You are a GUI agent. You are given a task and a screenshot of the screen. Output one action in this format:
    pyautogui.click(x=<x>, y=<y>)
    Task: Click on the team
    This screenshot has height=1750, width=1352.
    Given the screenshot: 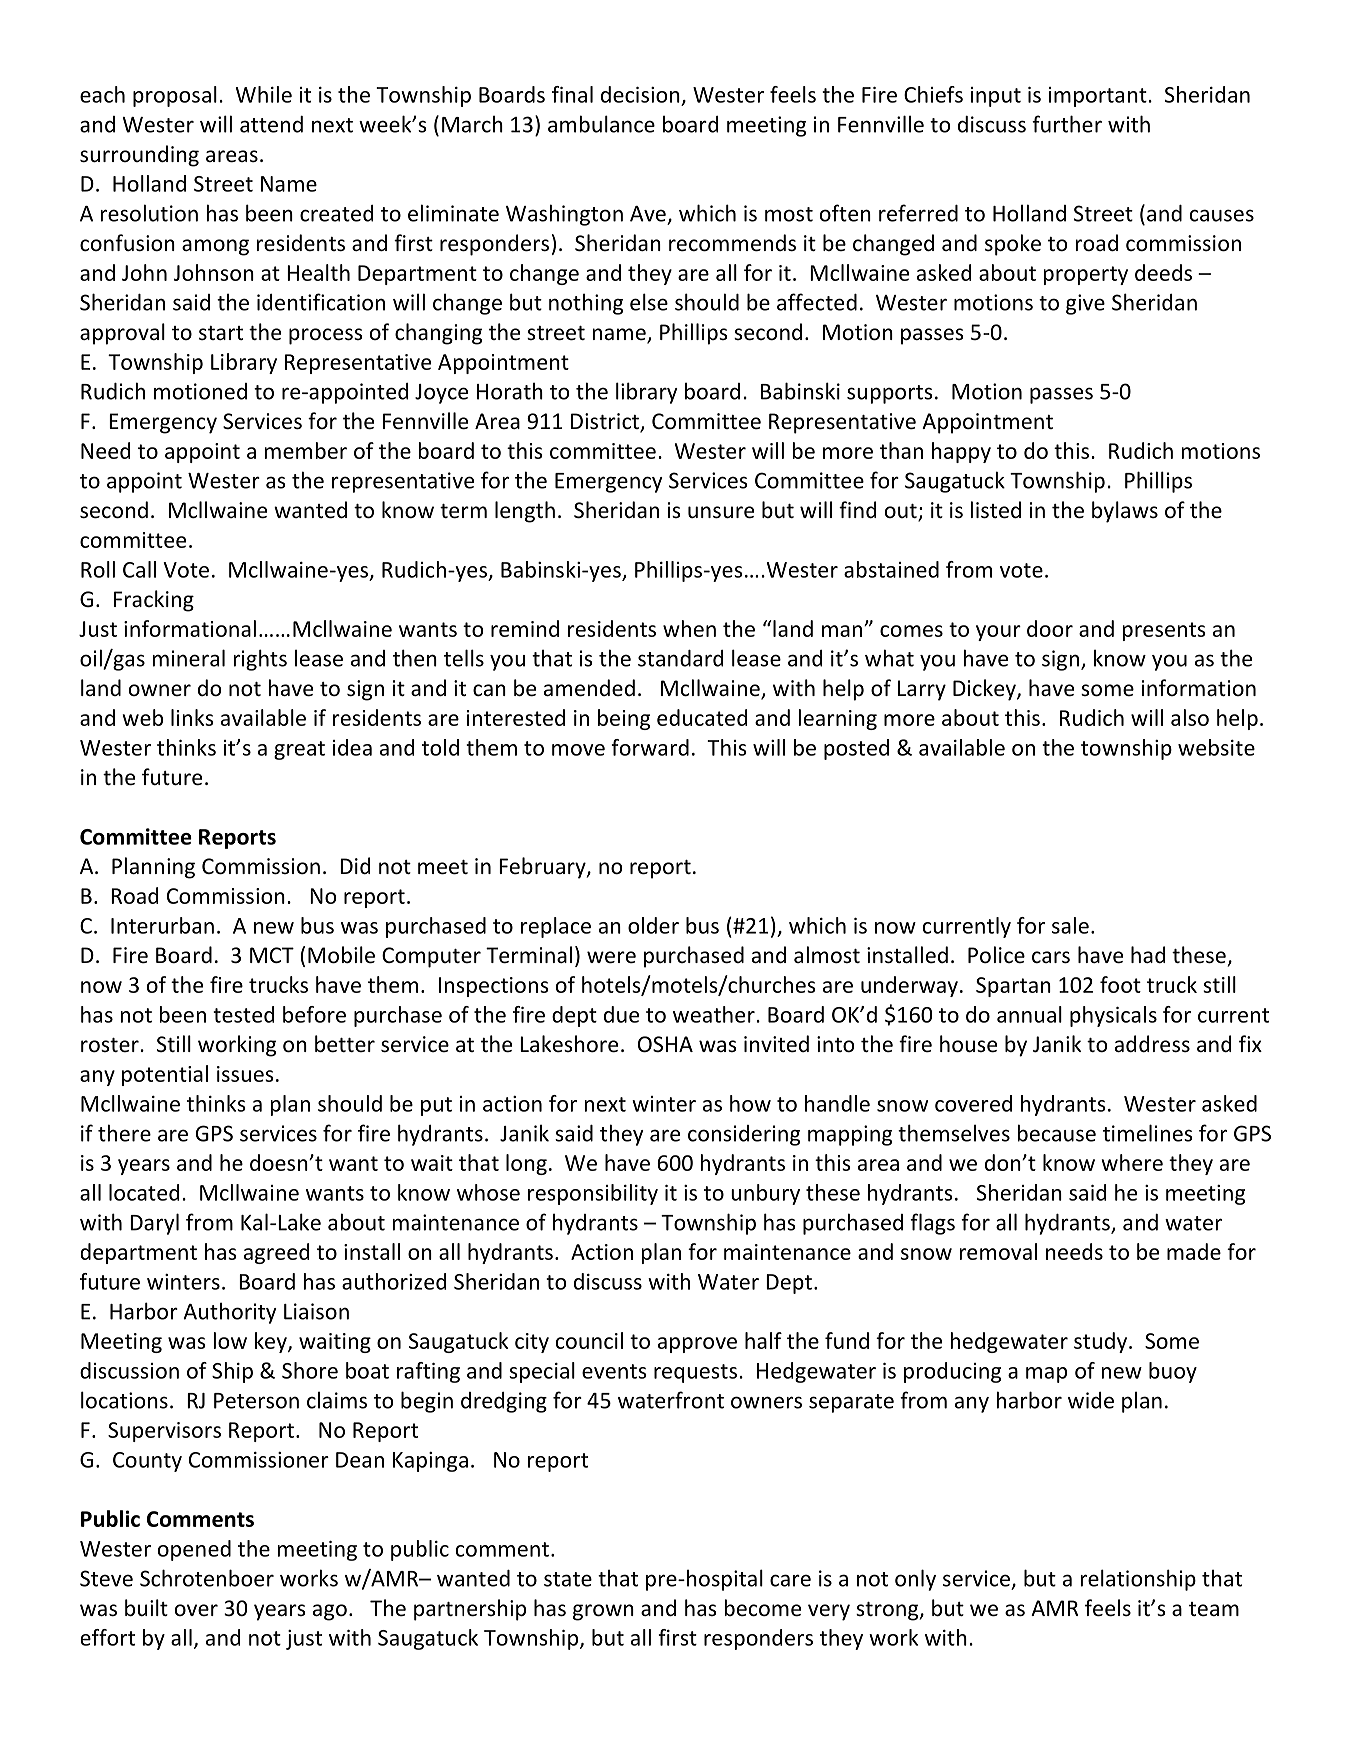 What is the action you would take?
    pyautogui.click(x=1214, y=1609)
